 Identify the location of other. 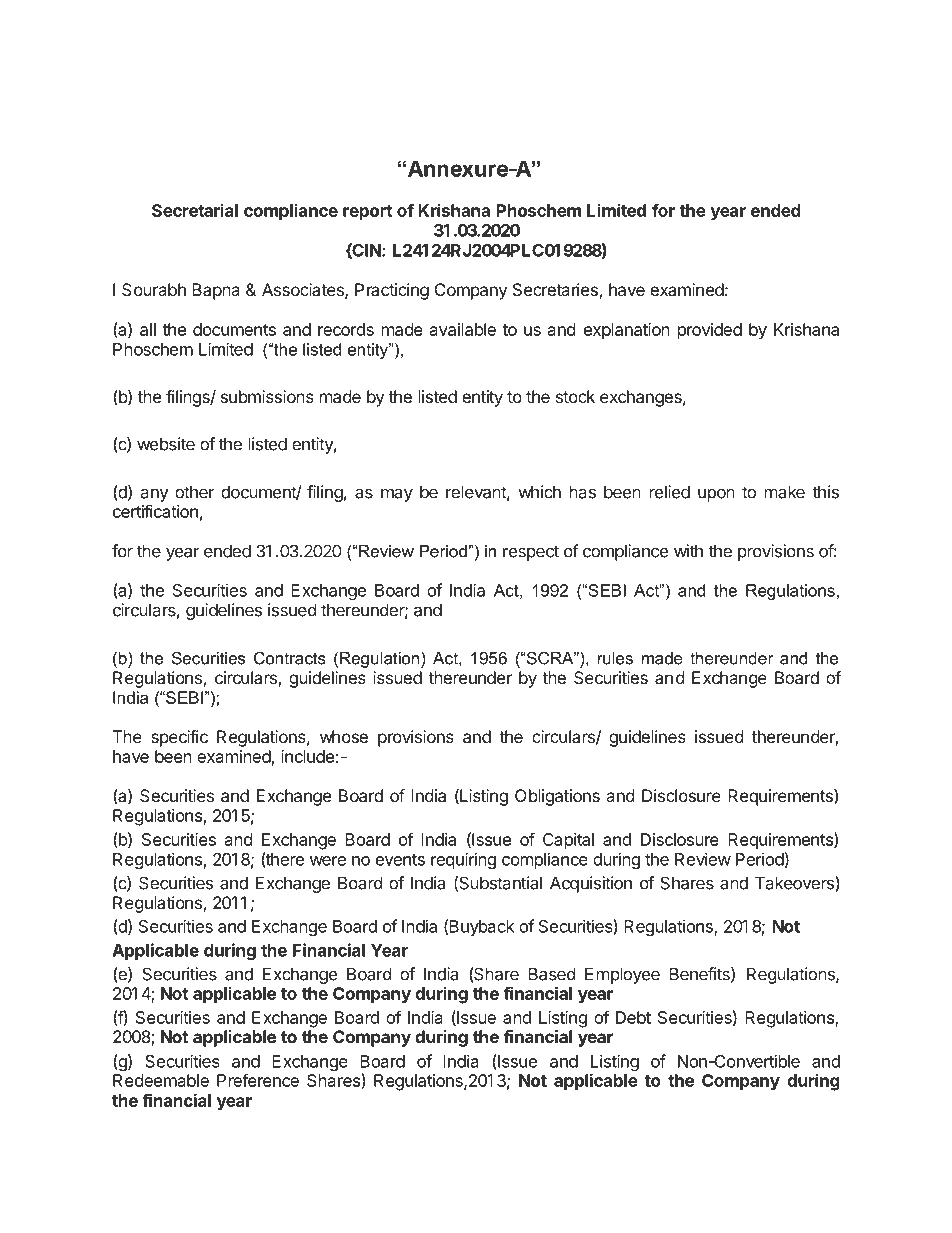
(195, 492).
